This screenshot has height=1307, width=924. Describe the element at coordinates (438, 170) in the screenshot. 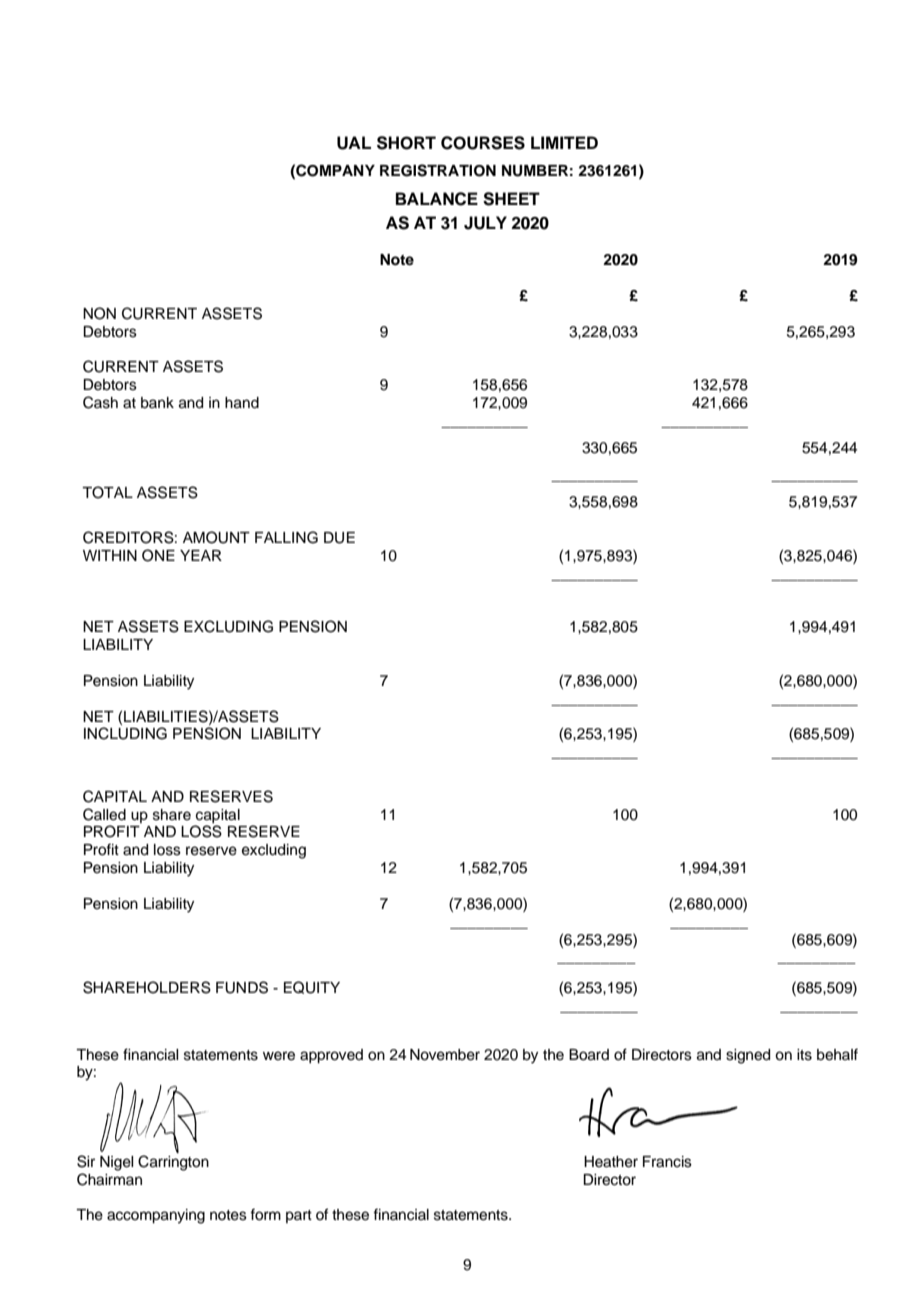

I see `REGISTRATION` at that location.
